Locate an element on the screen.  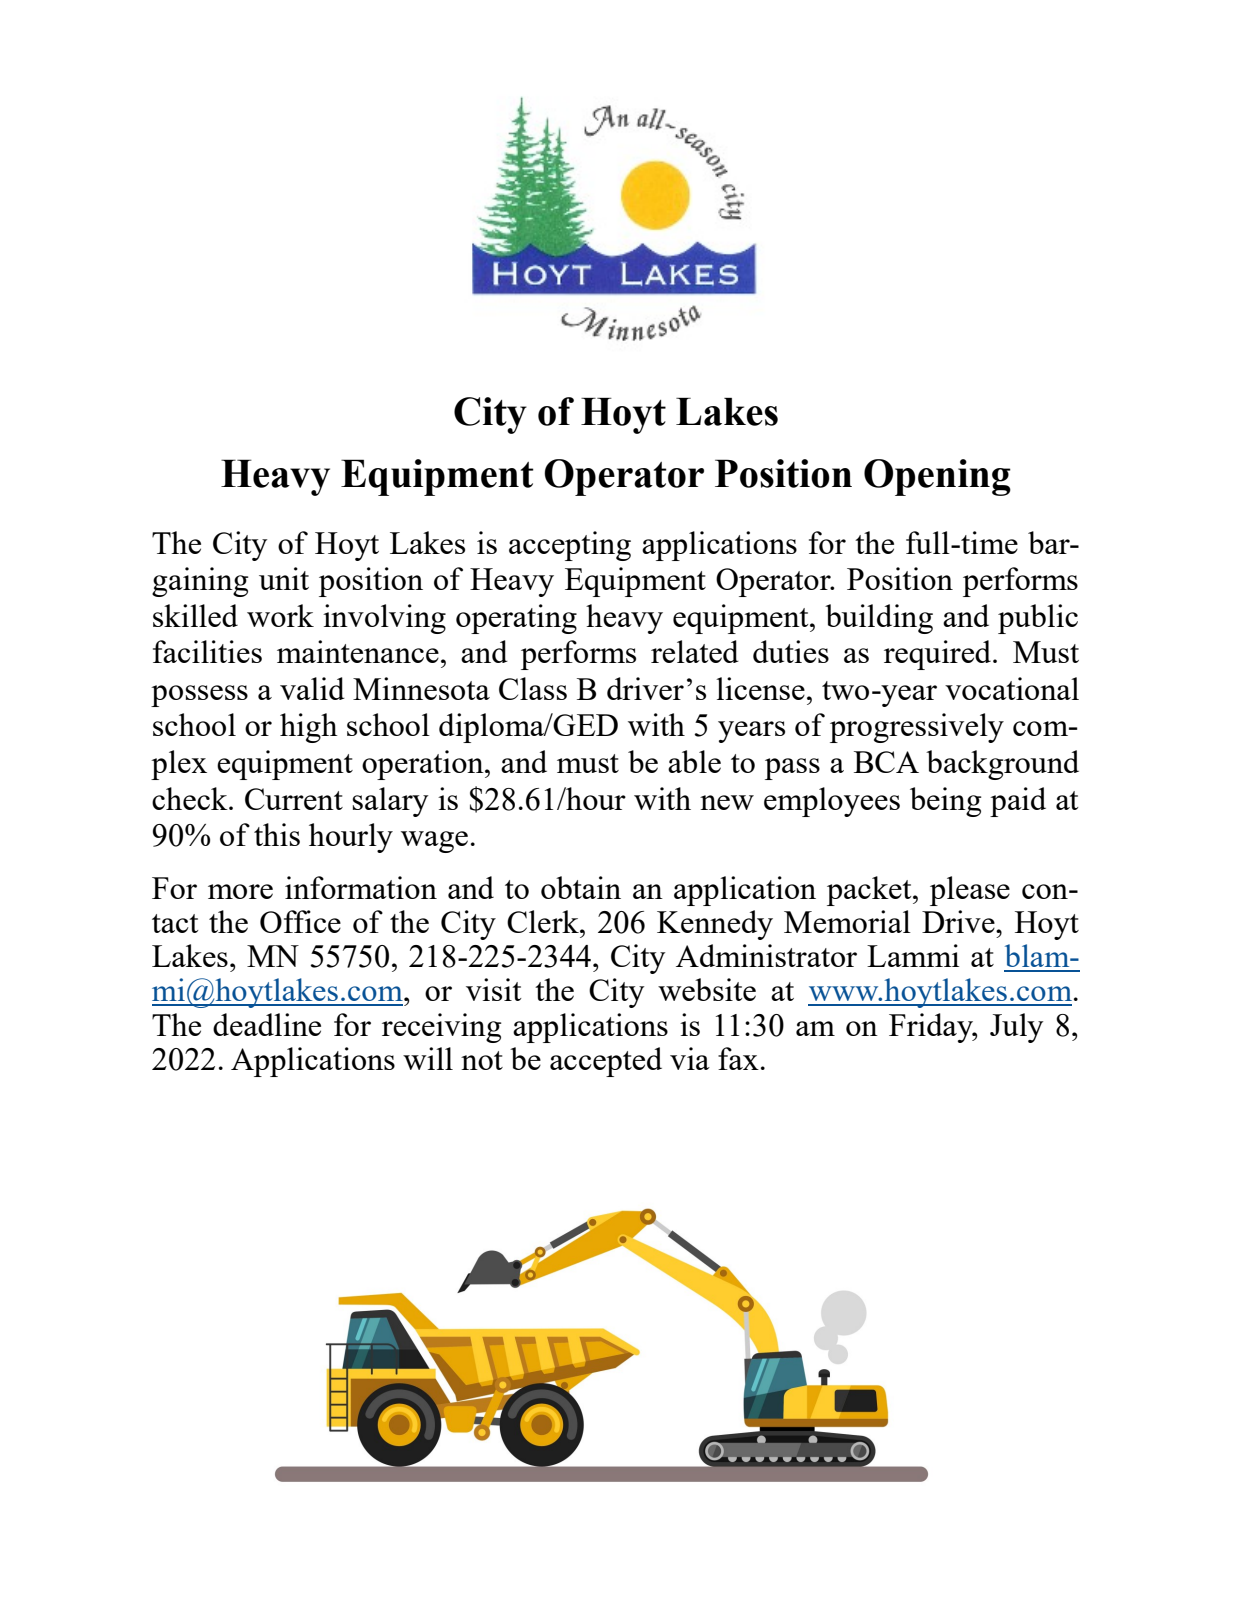
please is located at coordinates (970, 891).
